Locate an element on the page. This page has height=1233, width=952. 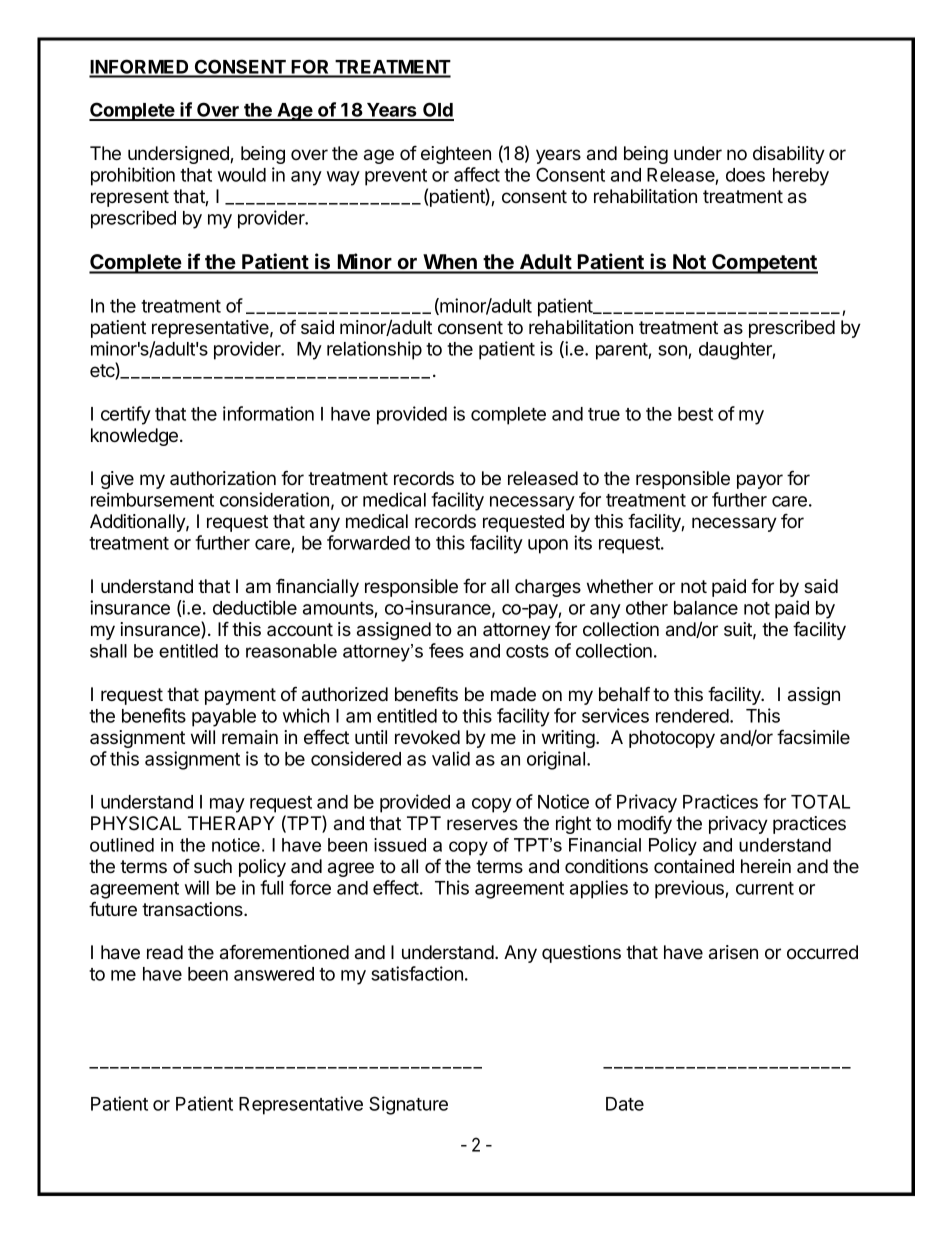
Signature is located at coordinates (408, 1105).
